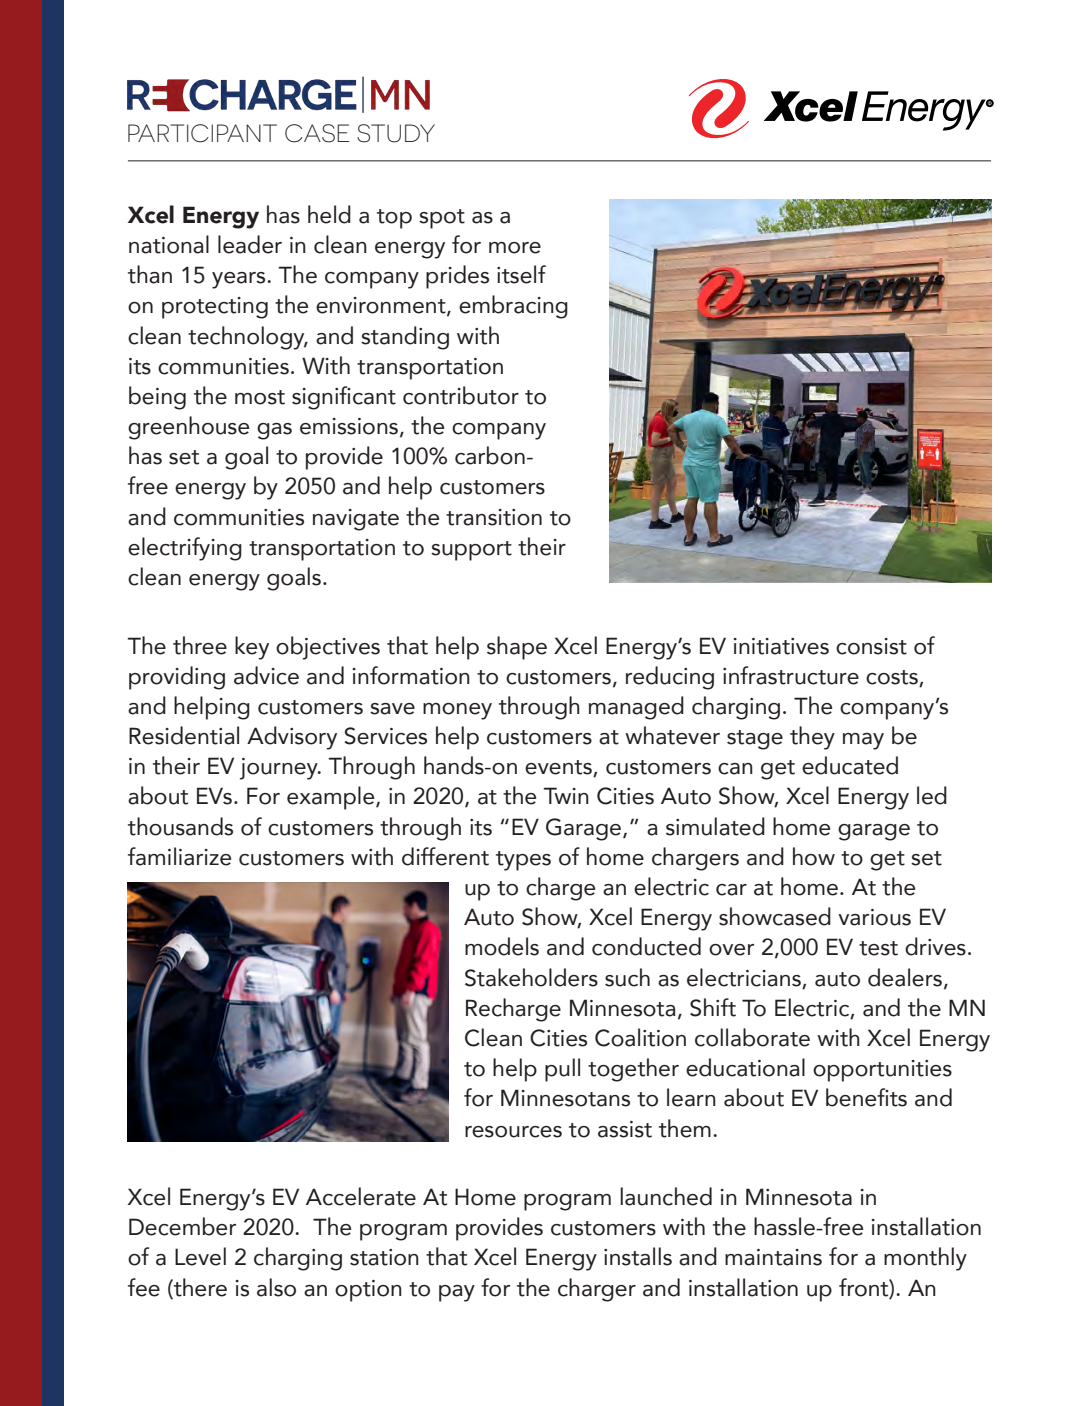 The width and height of the screenshot is (1087, 1406). Describe the element at coordinates (812, 738) in the screenshot. I see `they` at that location.
